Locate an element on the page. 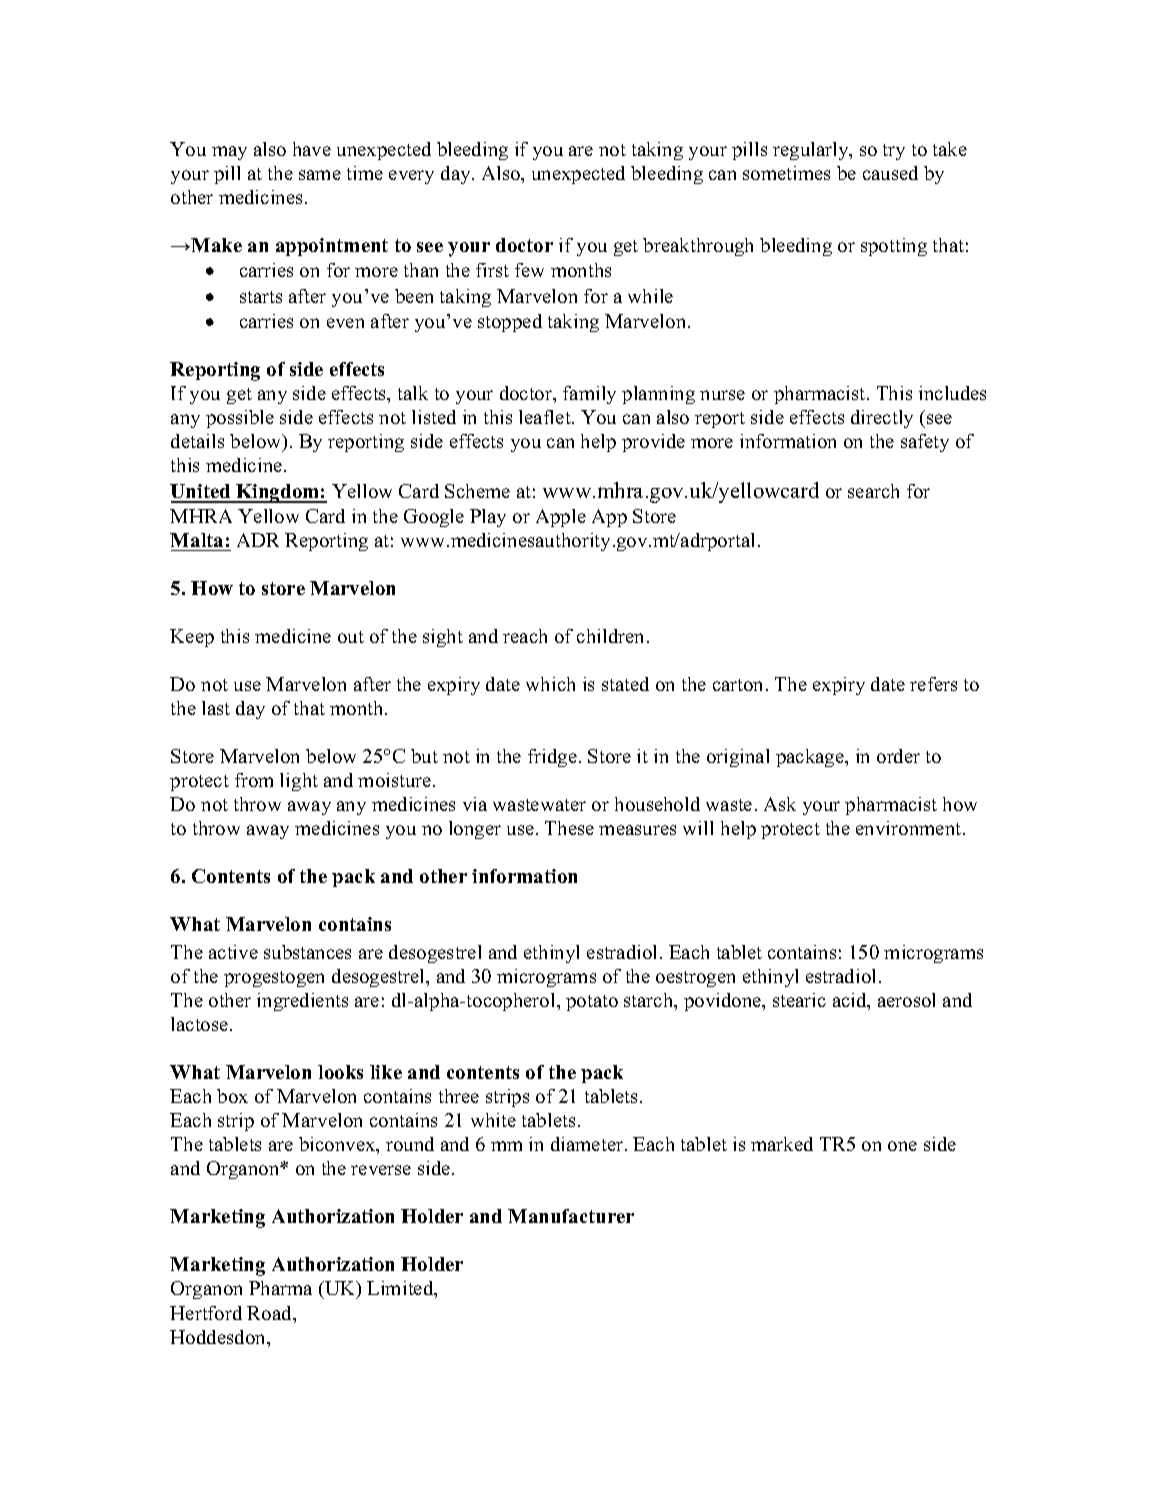 Image resolution: width=1162 pixels, height=1504 pixels. substances is located at coordinates (307, 952).
